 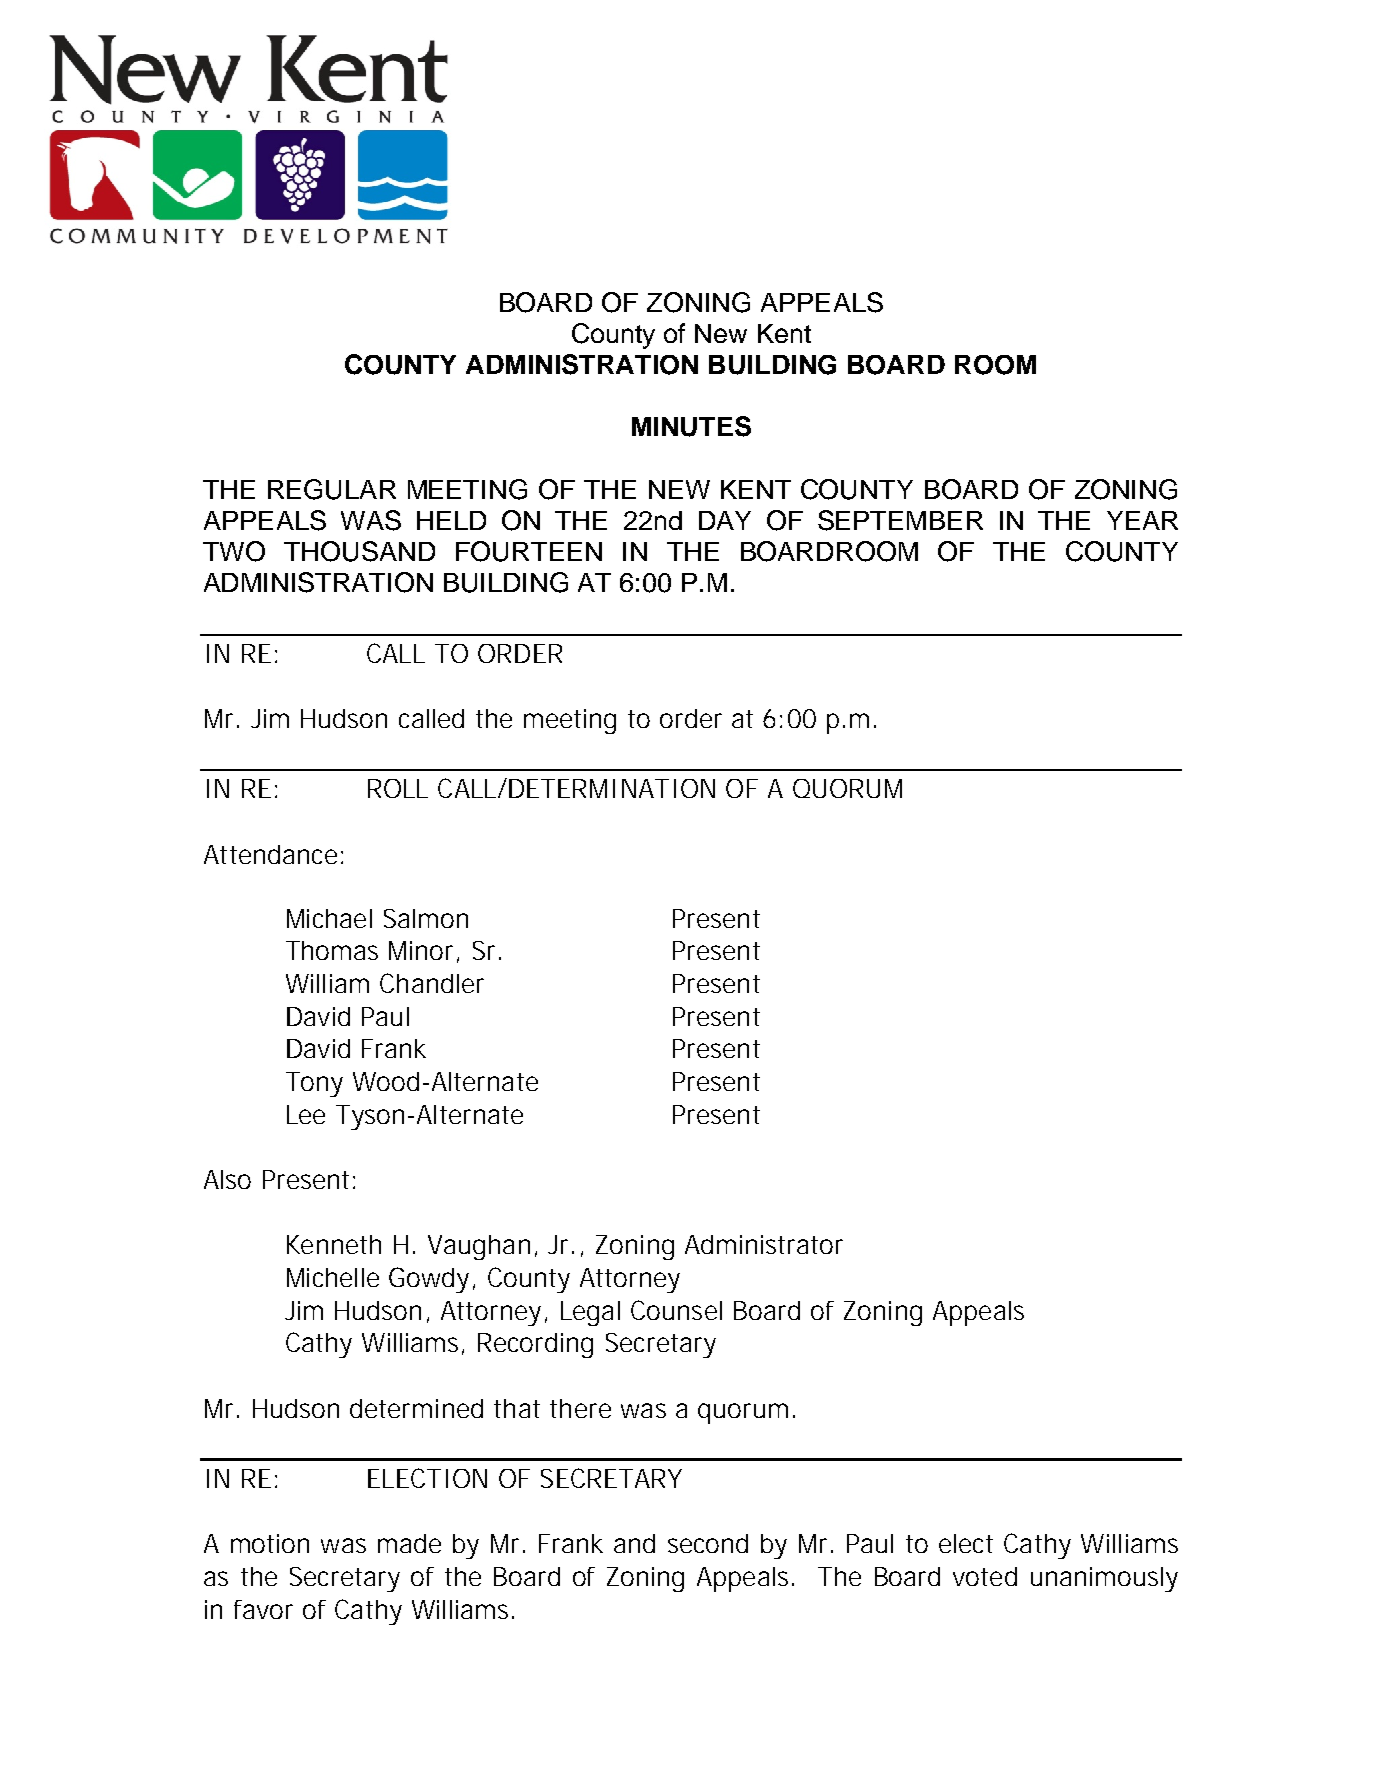 What do you see at coordinates (764, 1244) in the page?
I see `Administrator` at bounding box center [764, 1244].
